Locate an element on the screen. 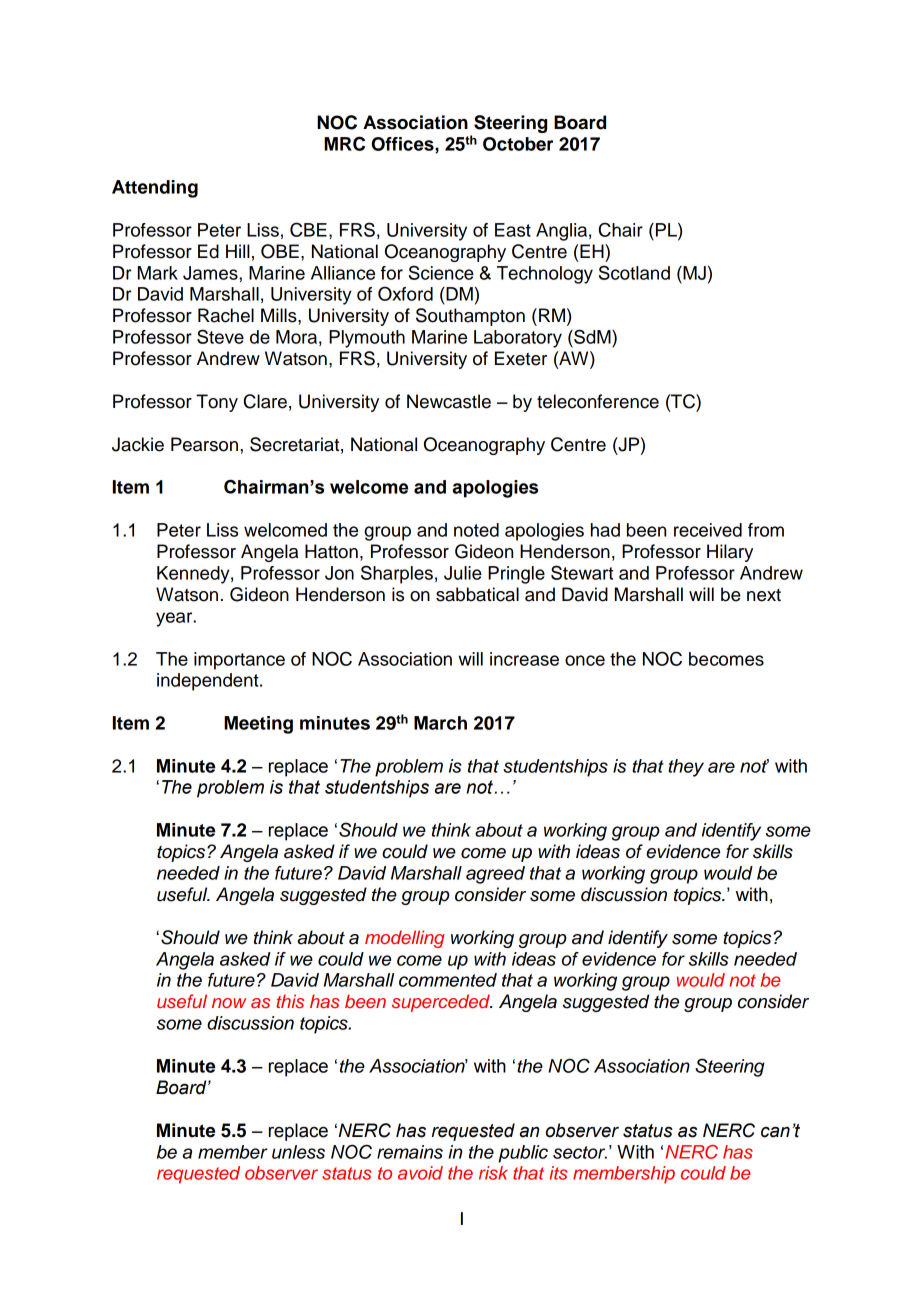  October is located at coordinates (518, 144).
